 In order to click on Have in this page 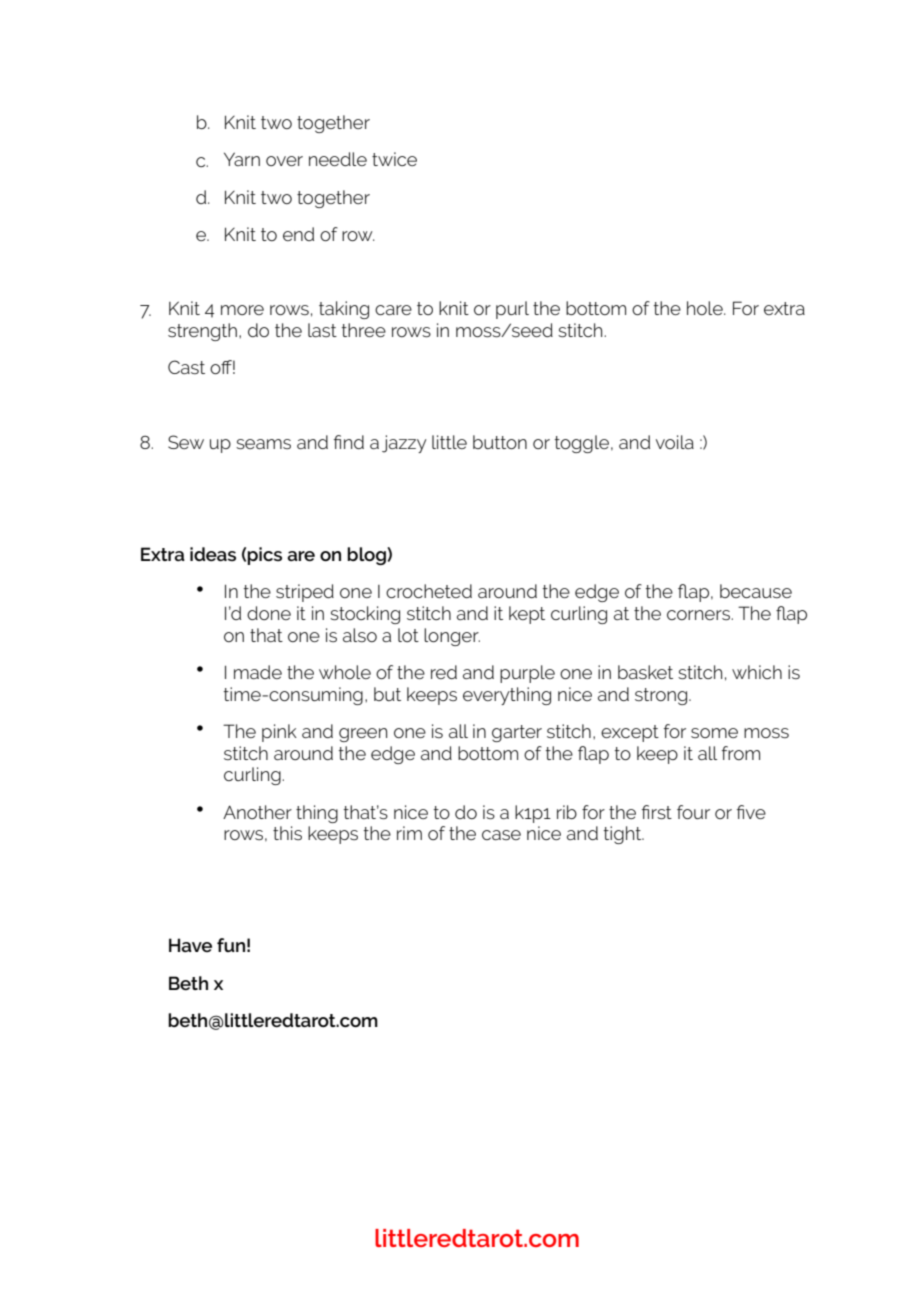, I will do `click(190, 945)`.
